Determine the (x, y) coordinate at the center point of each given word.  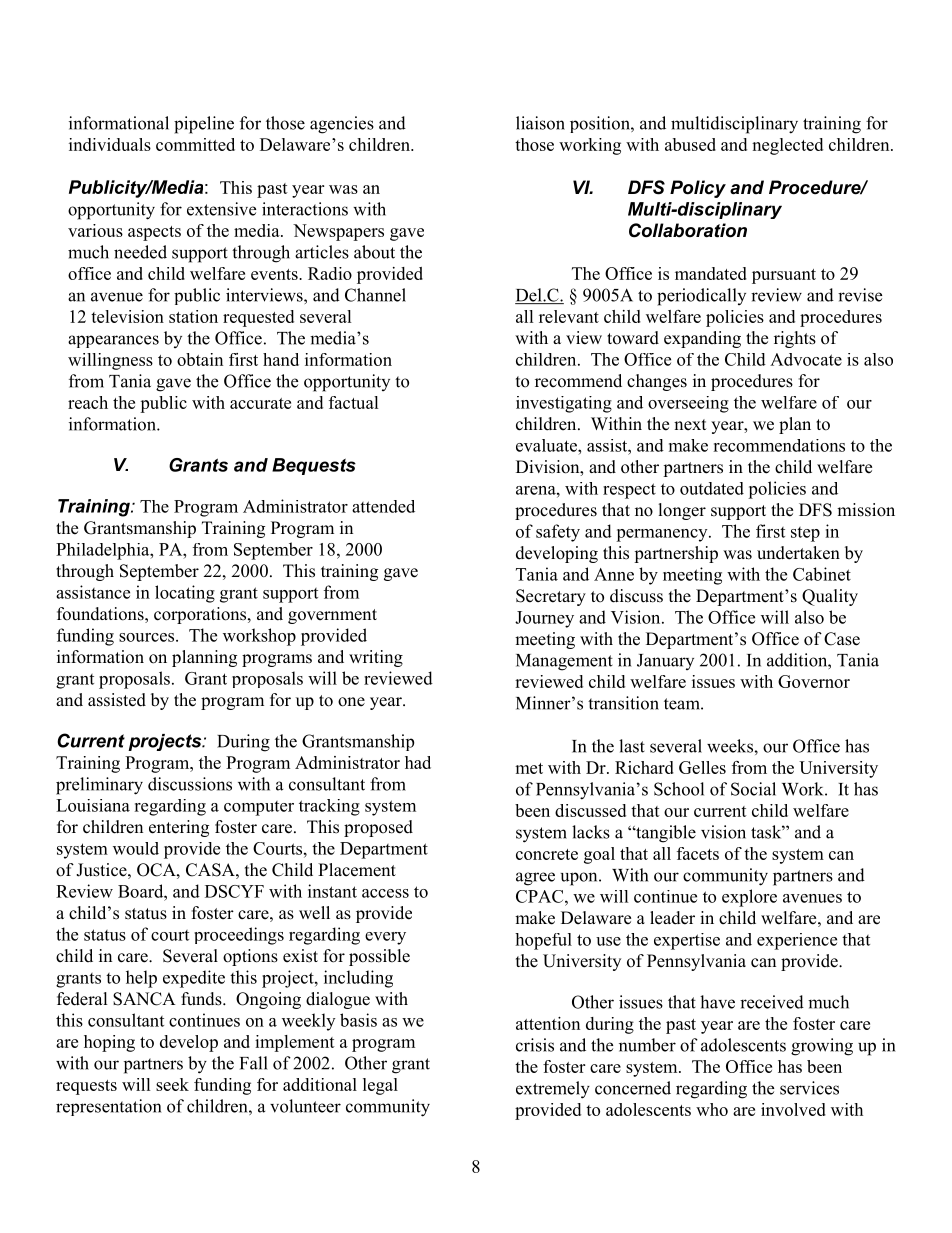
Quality (830, 597)
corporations (201, 615)
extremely (553, 1090)
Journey (544, 619)
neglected (787, 146)
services (809, 1088)
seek (172, 1084)
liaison (540, 123)
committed (195, 144)
